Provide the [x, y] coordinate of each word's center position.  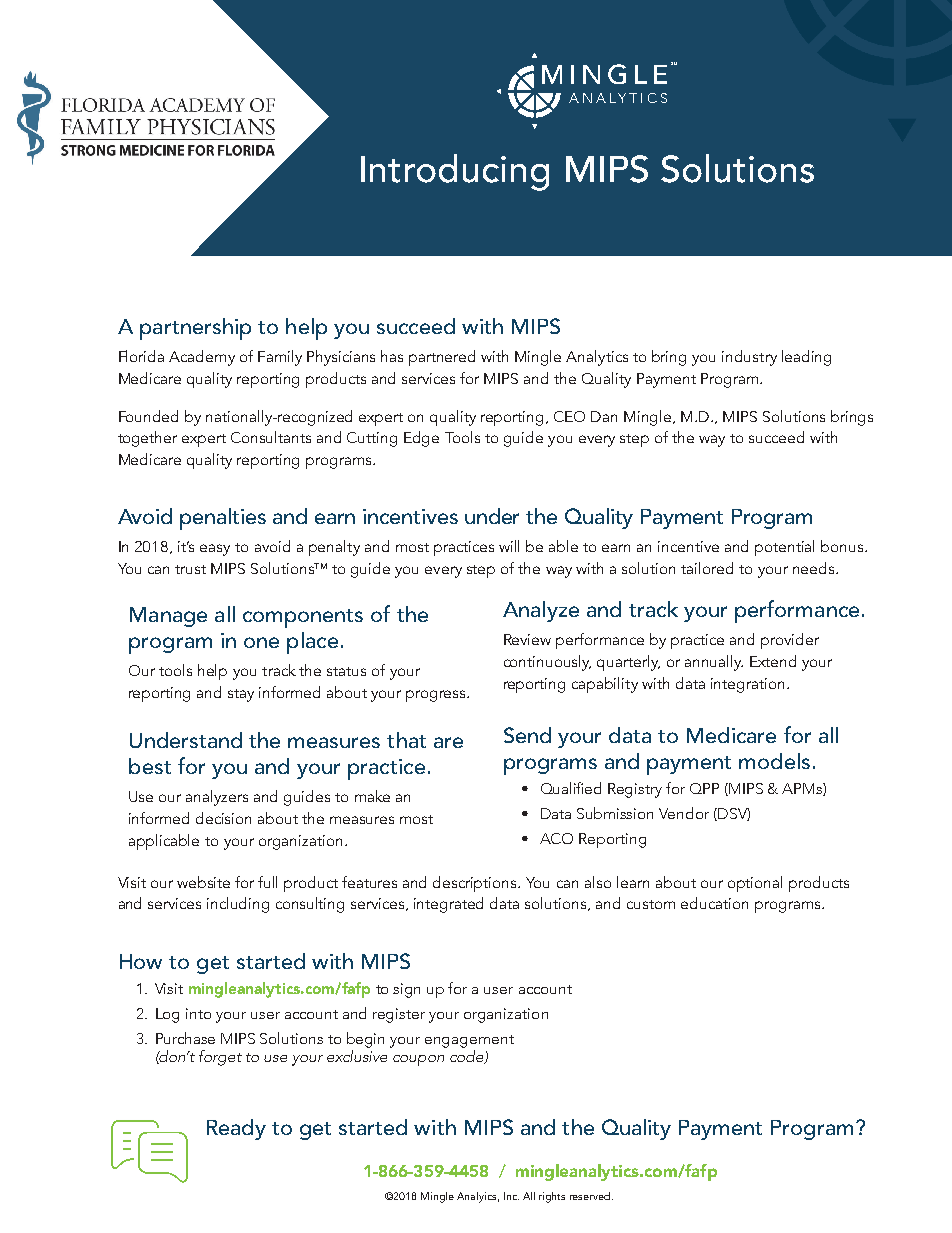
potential [784, 548]
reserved [591, 1196]
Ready [236, 1129]
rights [552, 1197]
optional [755, 884]
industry [749, 358]
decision [223, 818]
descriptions [476, 884]
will [509, 546]
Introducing [455, 172]
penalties [223, 519]
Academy [202, 358]
